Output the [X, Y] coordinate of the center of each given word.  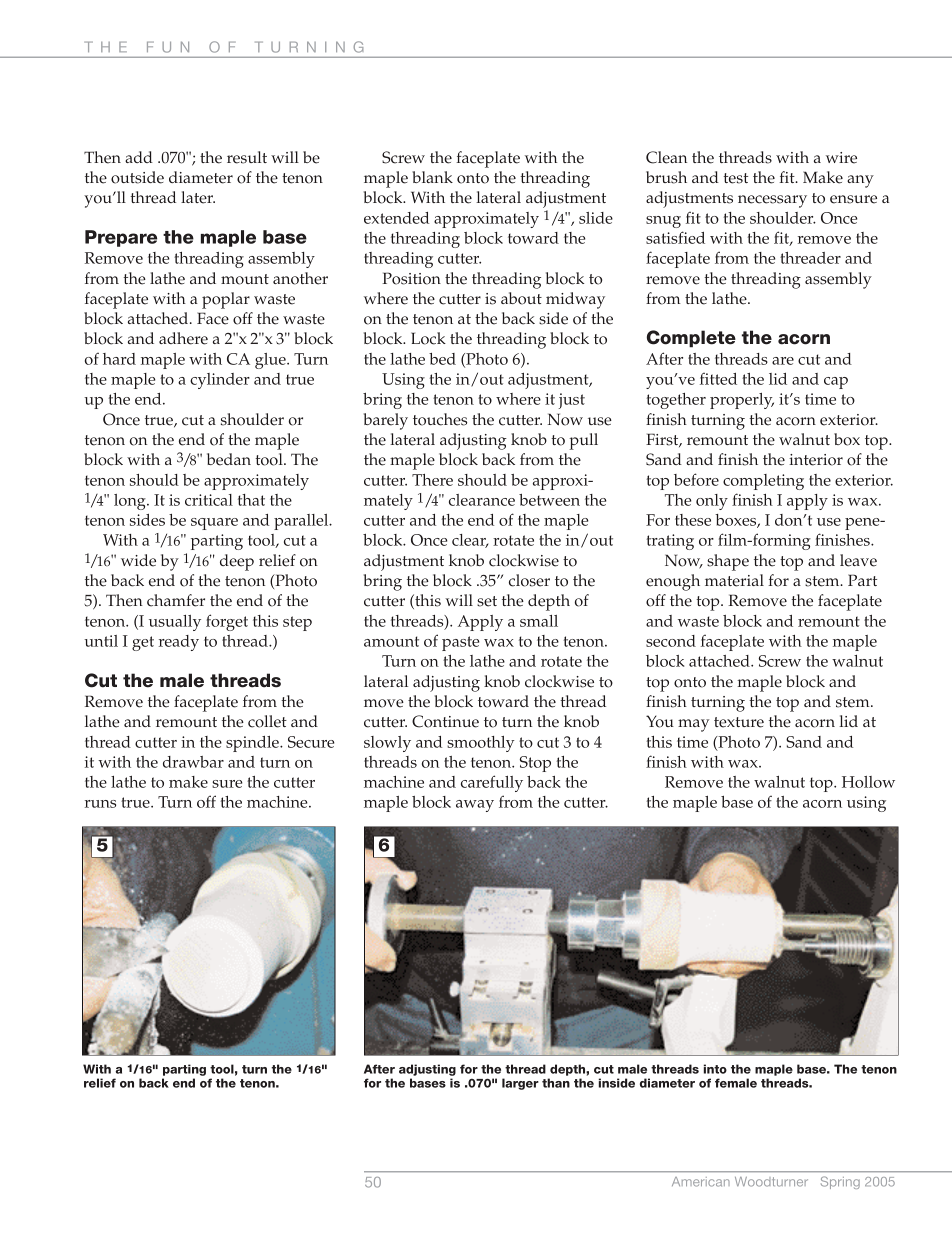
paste [461, 643]
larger [520, 1084]
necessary [772, 201]
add [139, 157]
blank [432, 177]
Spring [840, 1182]
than [556, 1083]
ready [179, 643]
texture [739, 722]
